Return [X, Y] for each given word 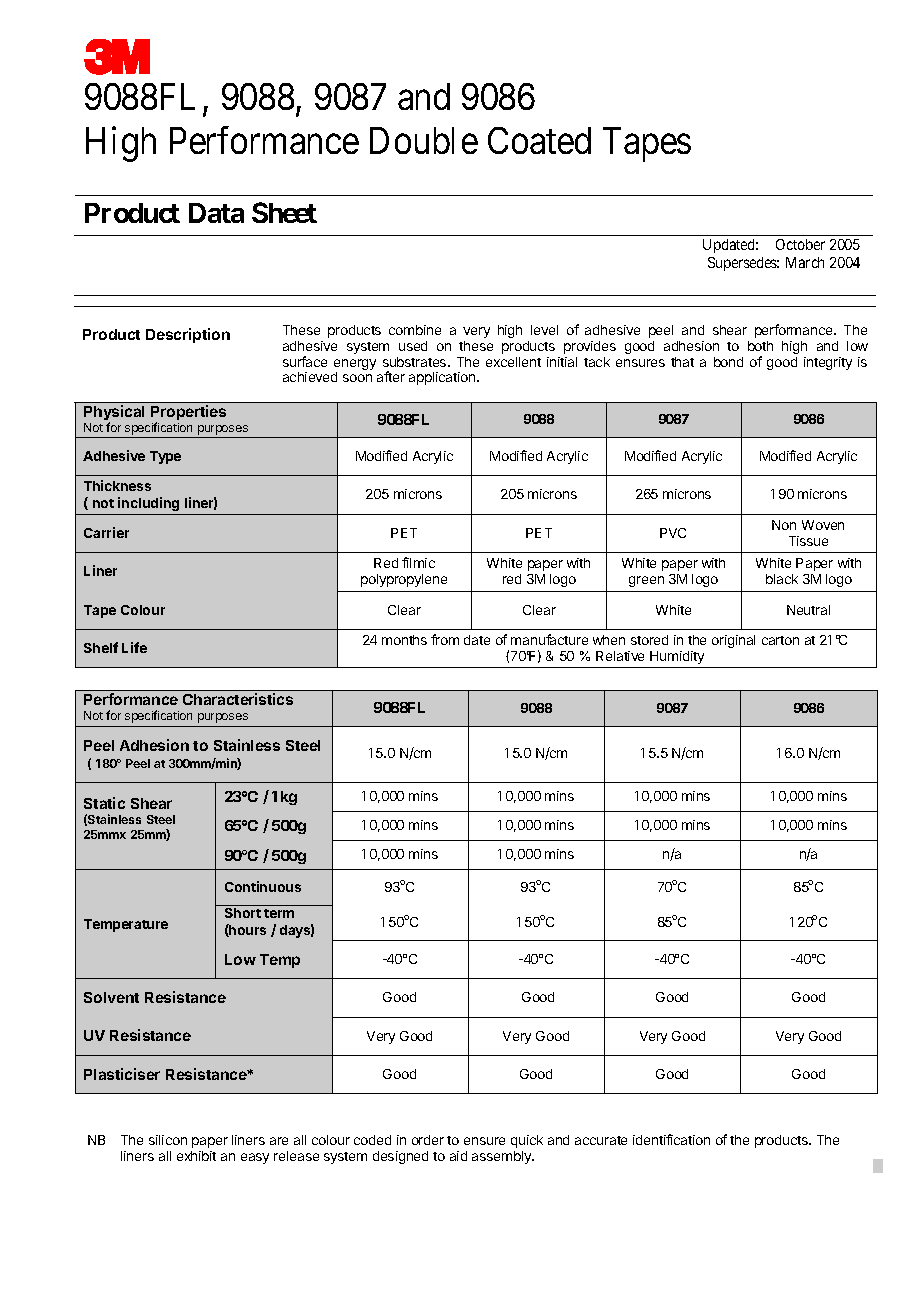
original [733, 641]
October [800, 244]
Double [424, 140]
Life [134, 647]
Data [216, 213]
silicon [168, 1140]
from [445, 639]
